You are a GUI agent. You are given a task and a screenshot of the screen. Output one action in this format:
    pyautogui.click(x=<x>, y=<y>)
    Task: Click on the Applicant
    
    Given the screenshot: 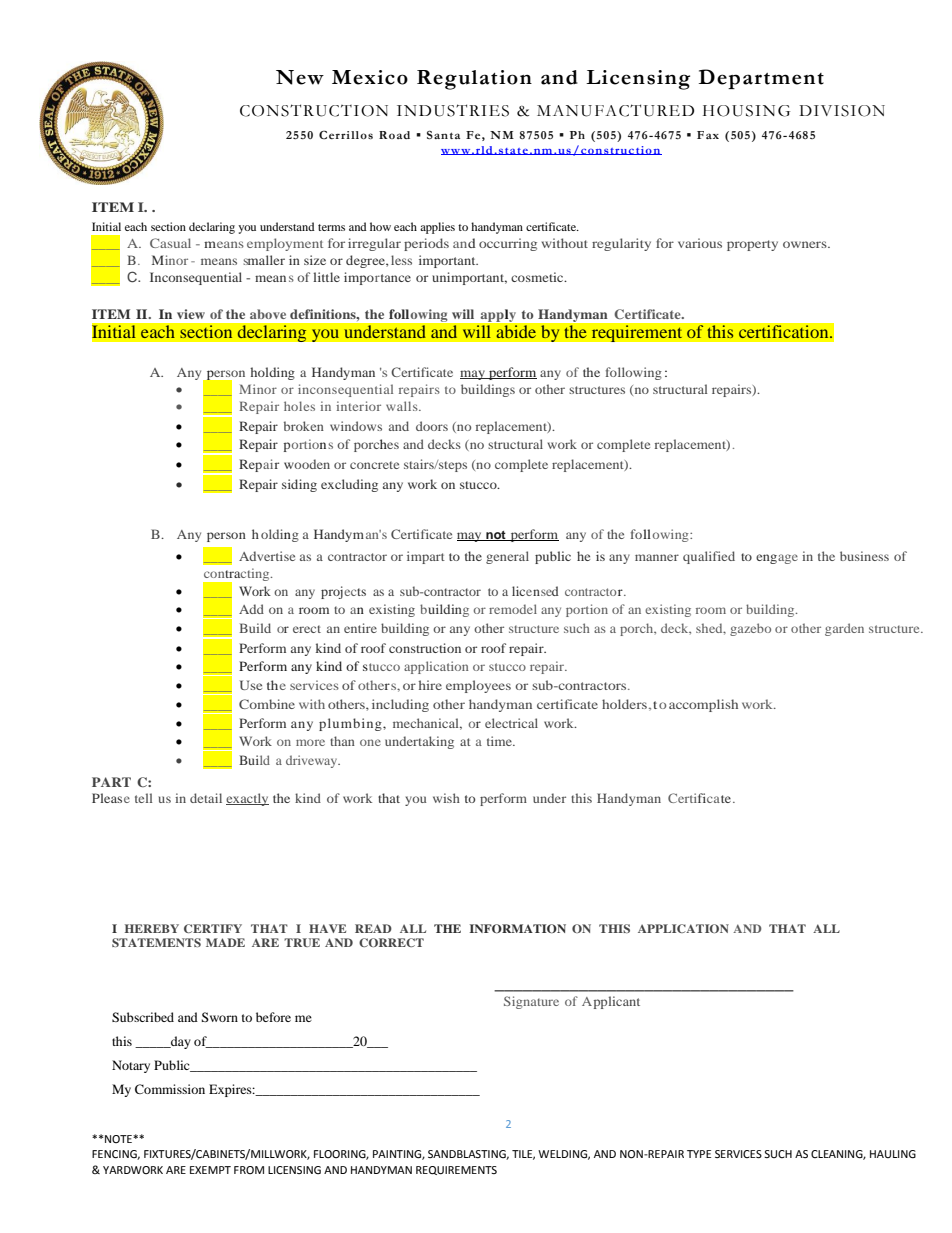 What is the action you would take?
    pyautogui.click(x=611, y=1002)
